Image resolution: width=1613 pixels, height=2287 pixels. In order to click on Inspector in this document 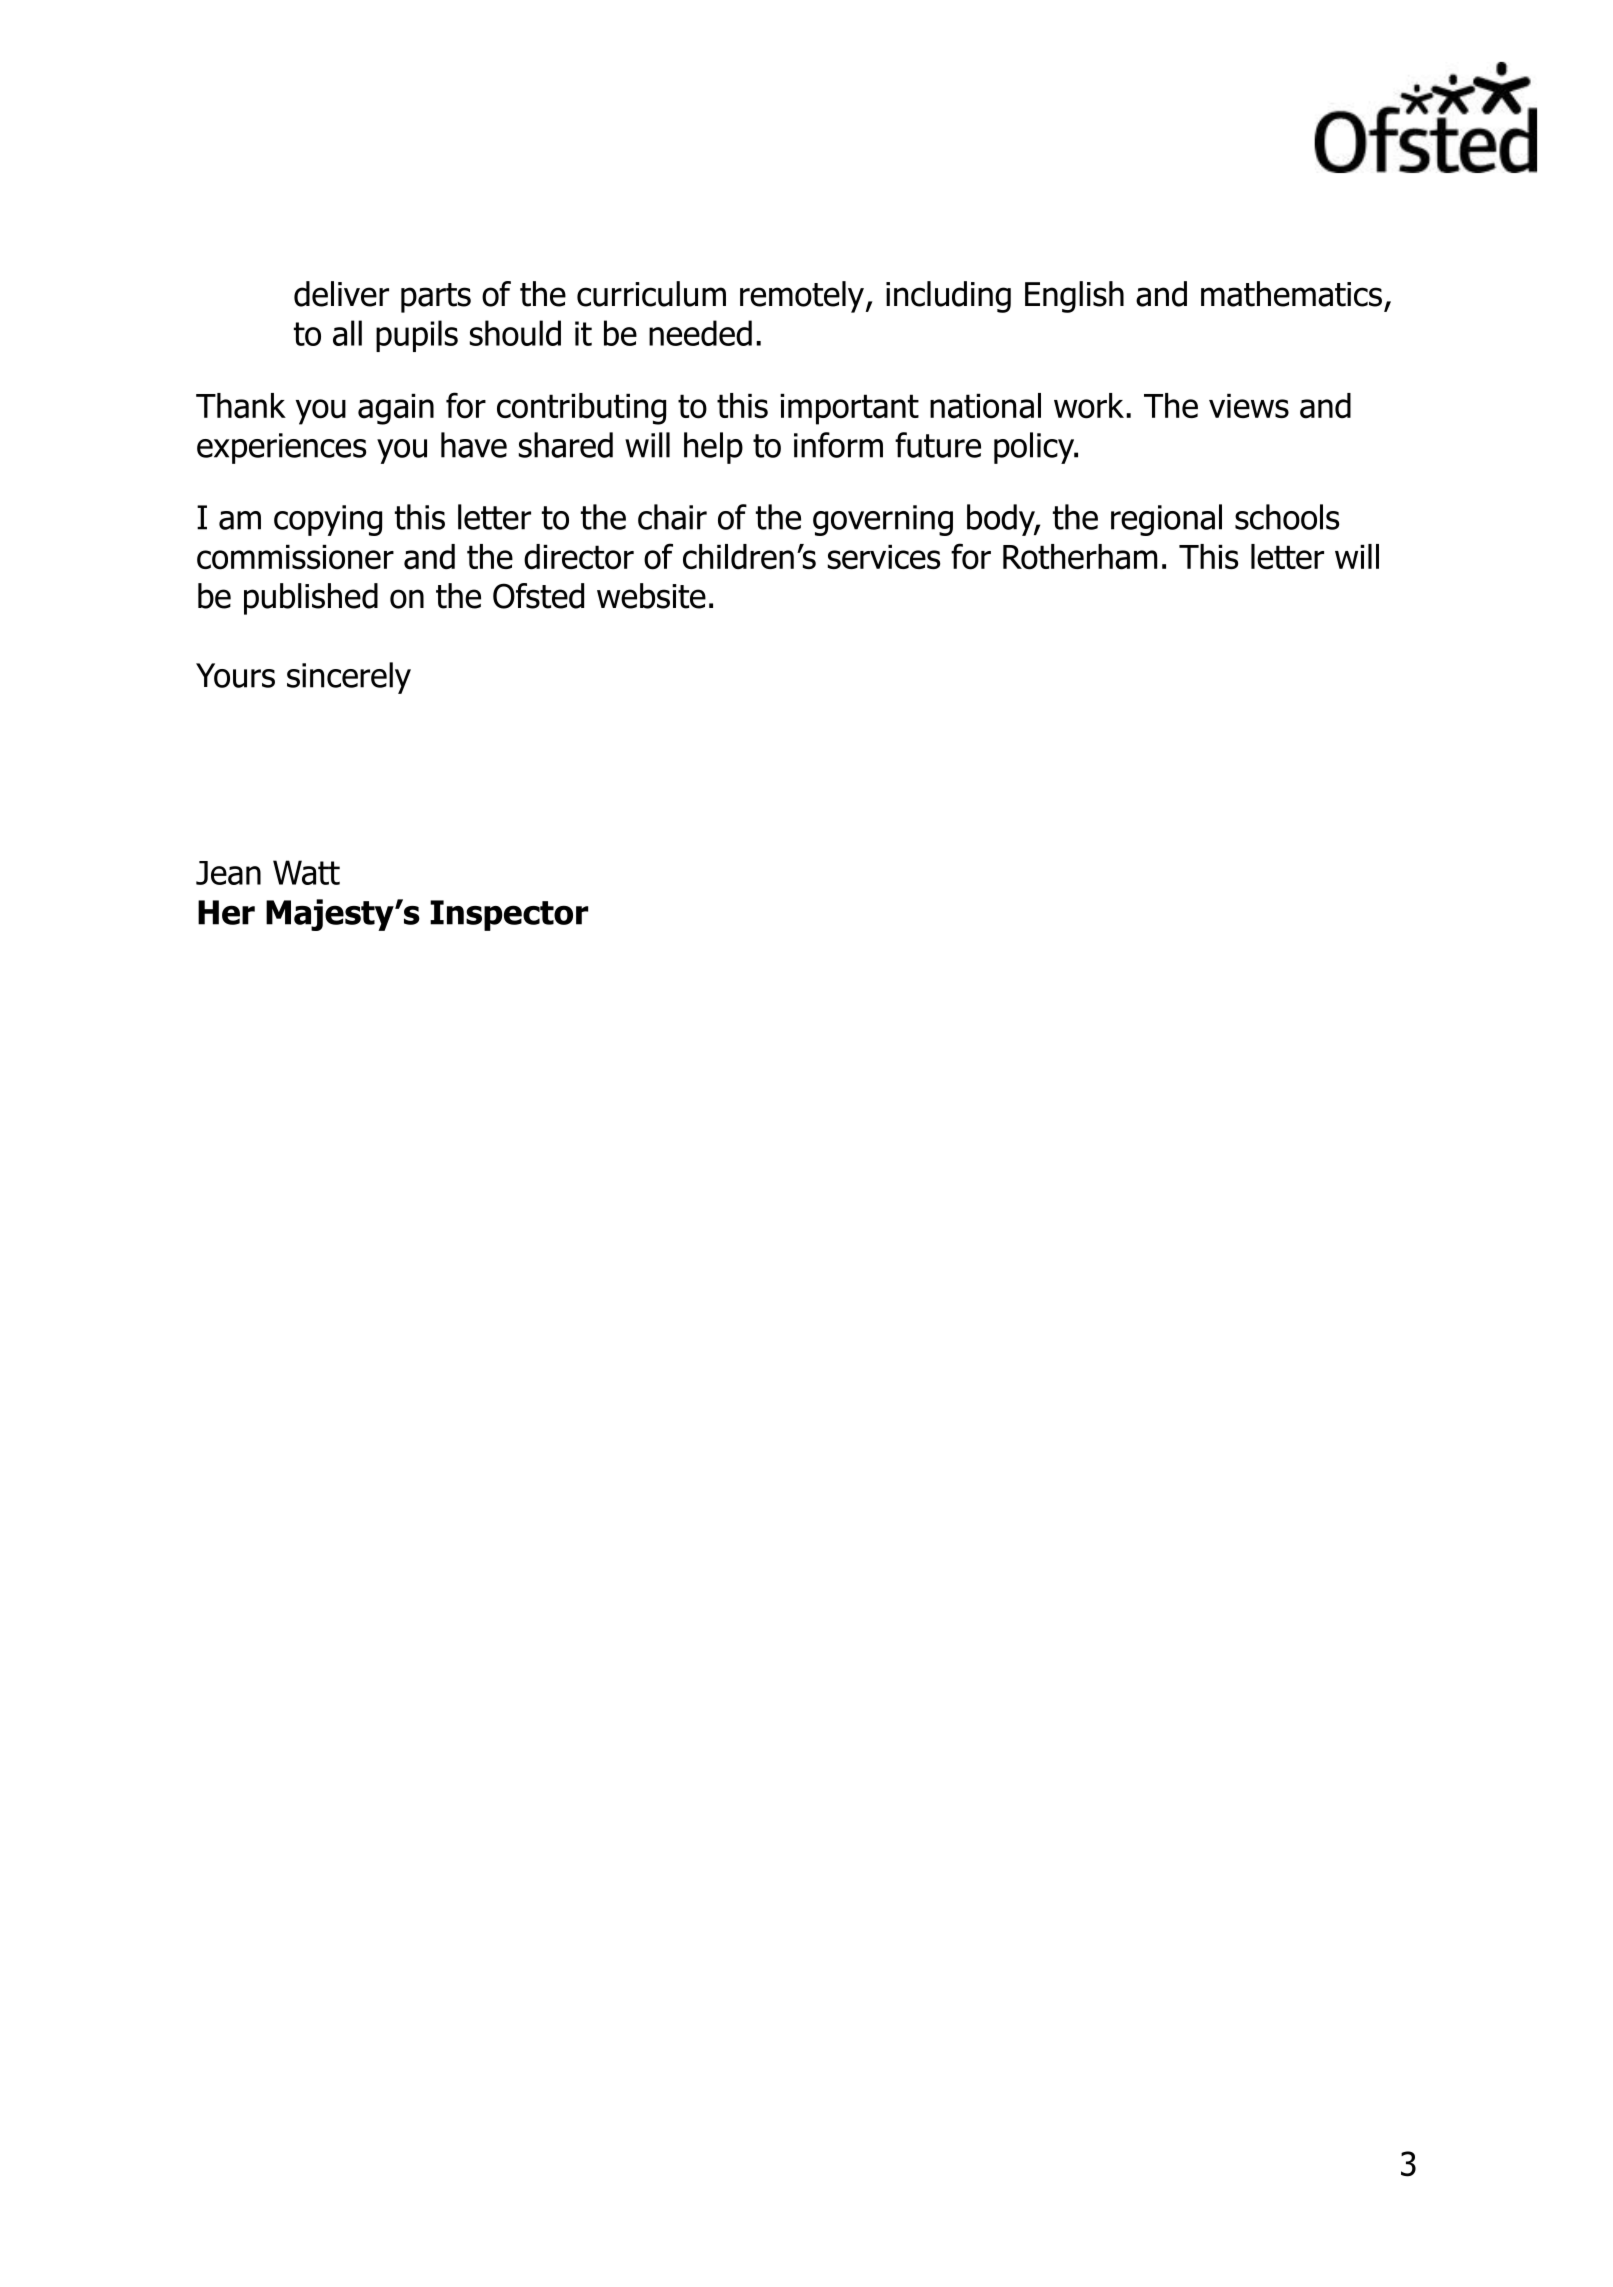, I will do `click(509, 915)`.
